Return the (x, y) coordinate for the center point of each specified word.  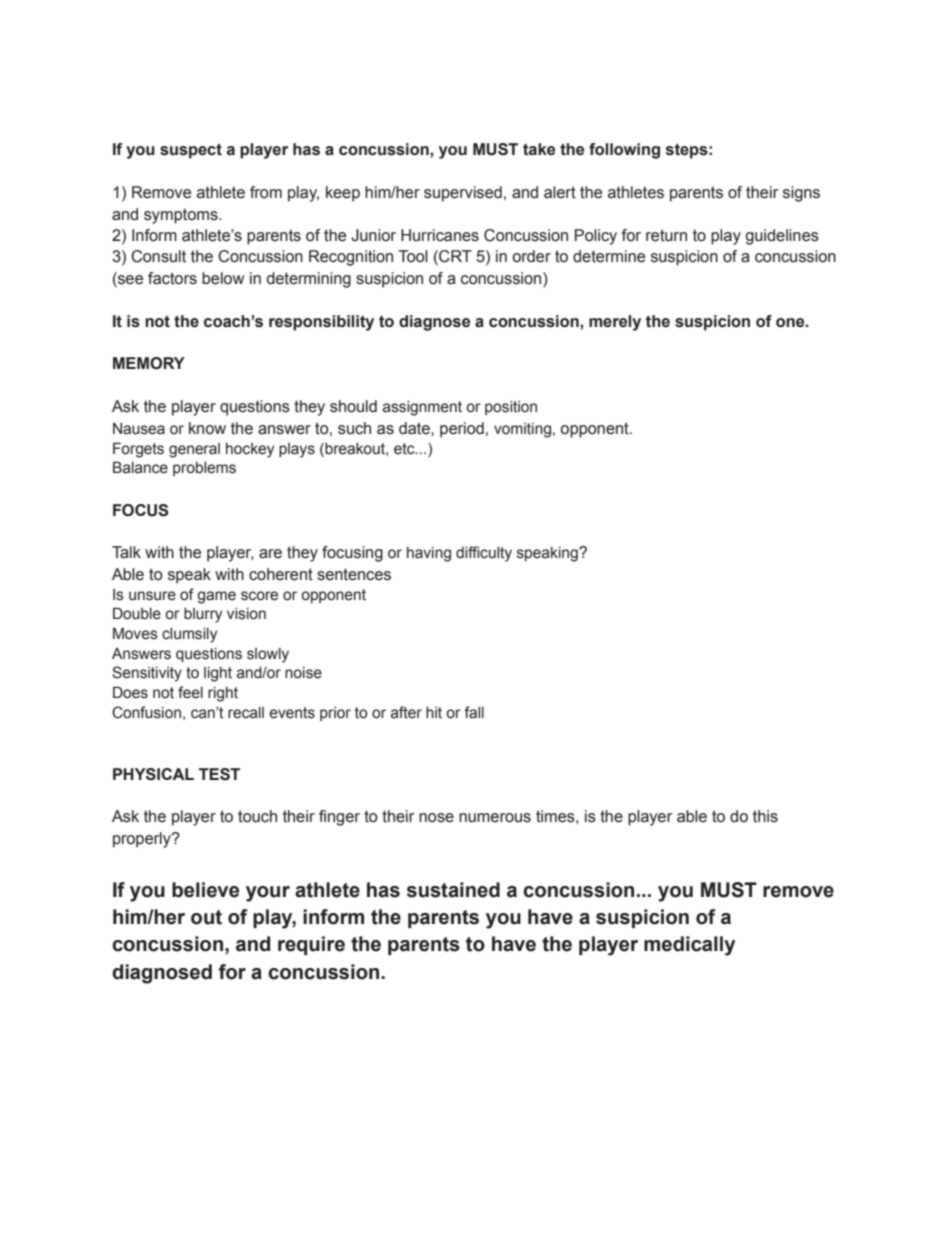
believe (205, 890)
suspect (191, 151)
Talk (126, 552)
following (624, 151)
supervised (463, 194)
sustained (453, 890)
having (429, 554)
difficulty (484, 554)
